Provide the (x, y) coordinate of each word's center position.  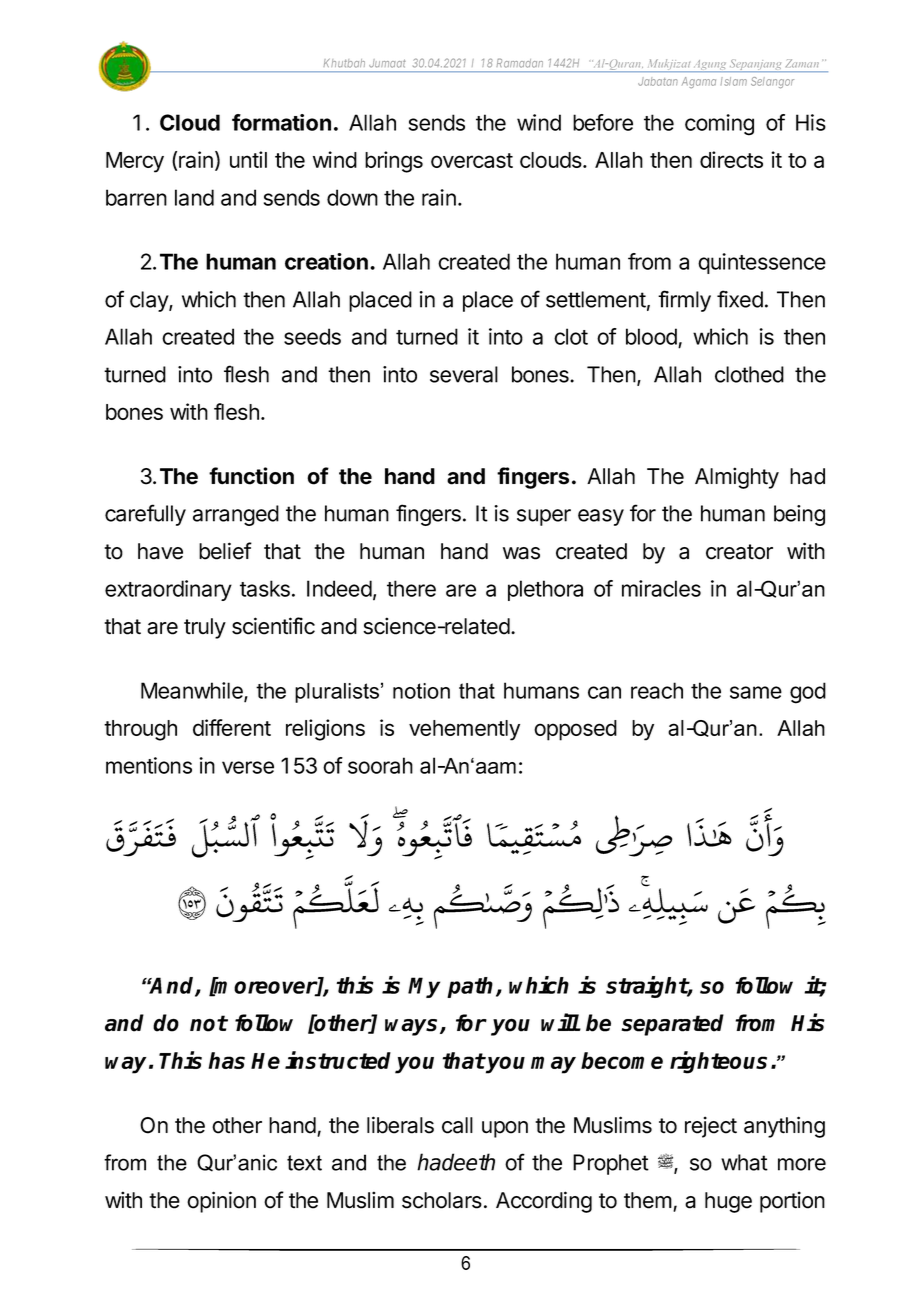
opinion (221, 1202)
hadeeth (456, 1162)
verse (248, 767)
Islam (734, 81)
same (756, 692)
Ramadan (519, 63)
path (472, 987)
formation (281, 122)
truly (205, 628)
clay (150, 301)
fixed (740, 299)
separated (672, 1025)
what (744, 1162)
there (411, 588)
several (464, 374)
